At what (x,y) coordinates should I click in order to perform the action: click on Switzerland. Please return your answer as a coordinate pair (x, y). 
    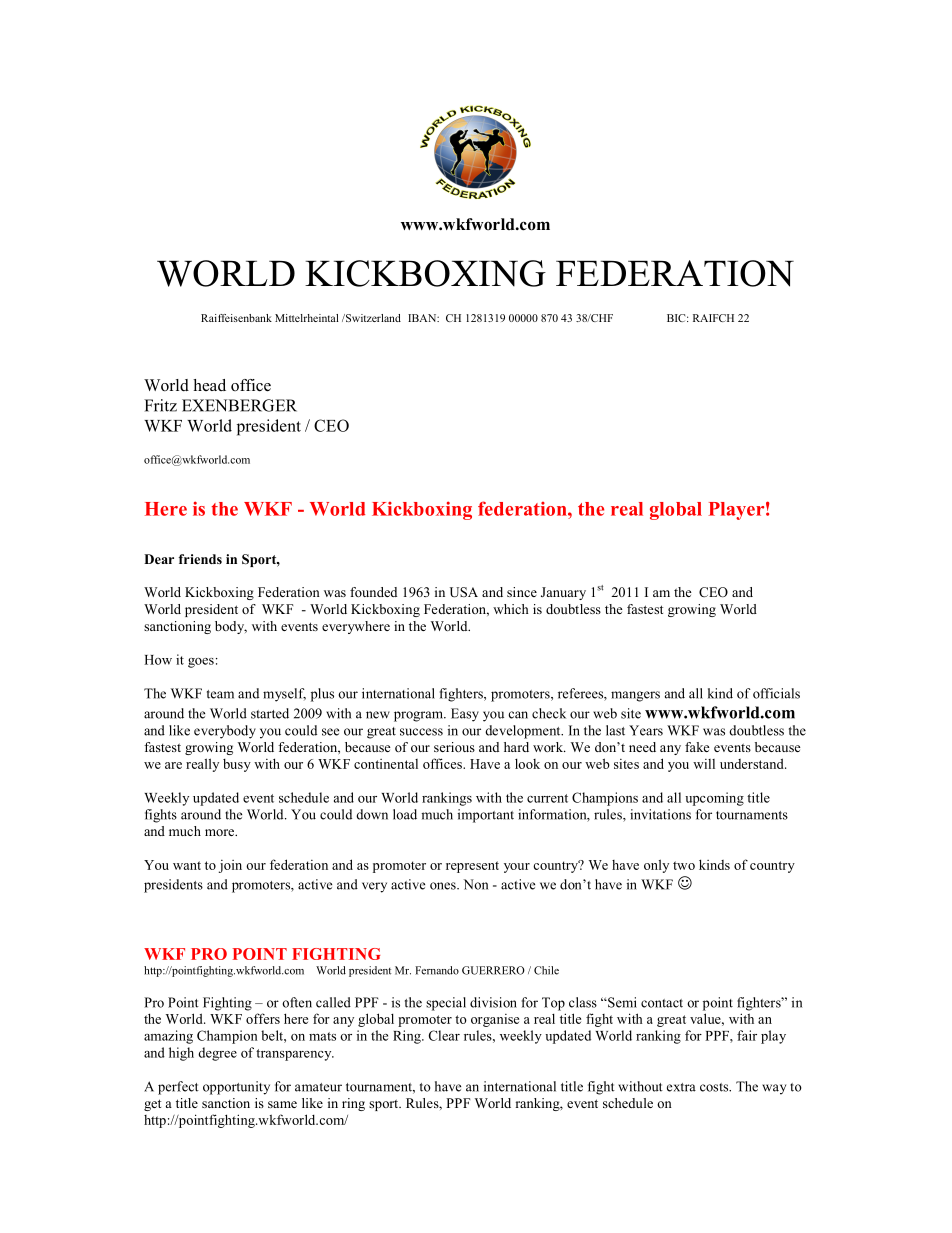
    Looking at the image, I should click on (372, 318).
